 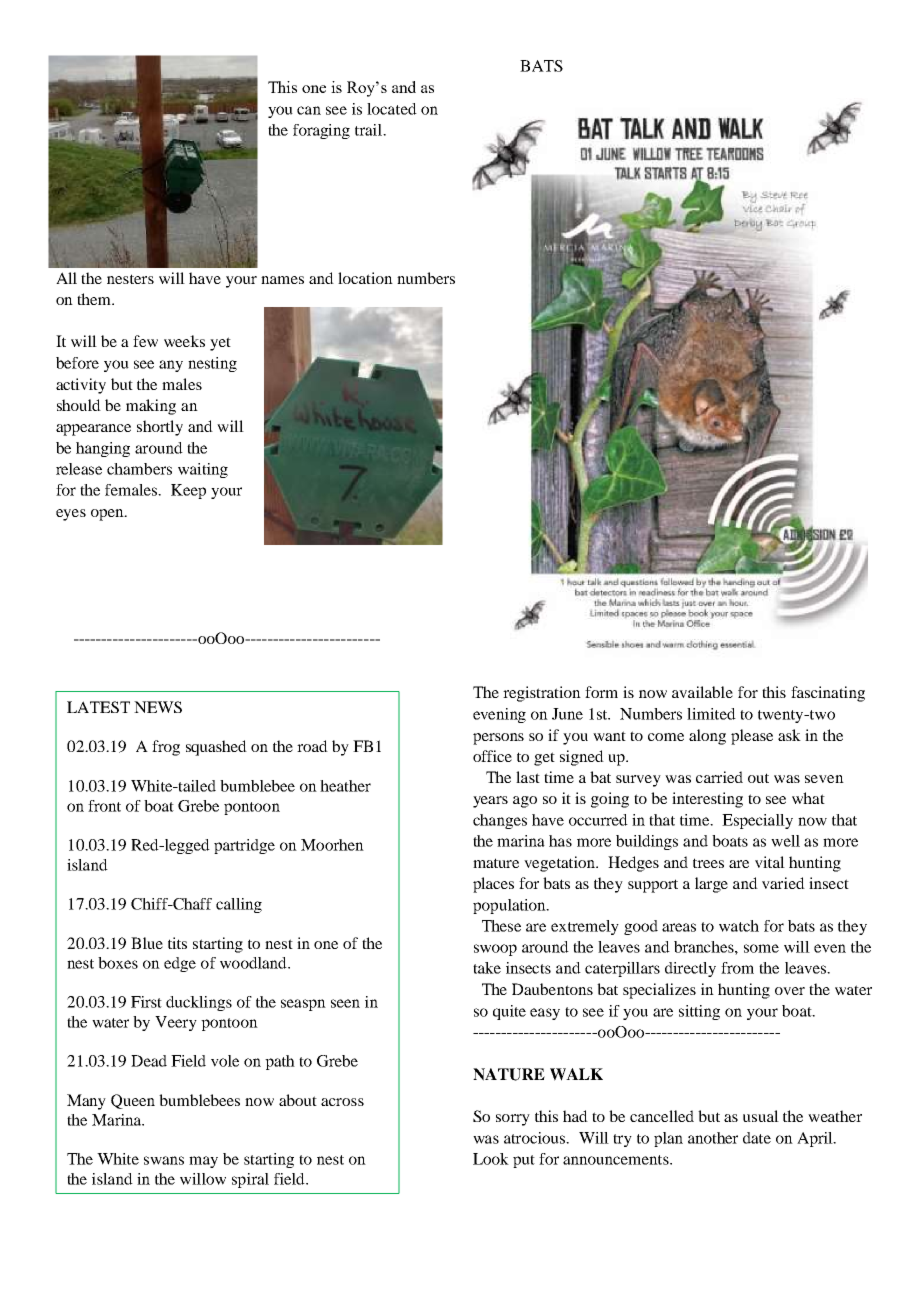 What do you see at coordinates (542, 694) in the page?
I see `registration` at bounding box center [542, 694].
